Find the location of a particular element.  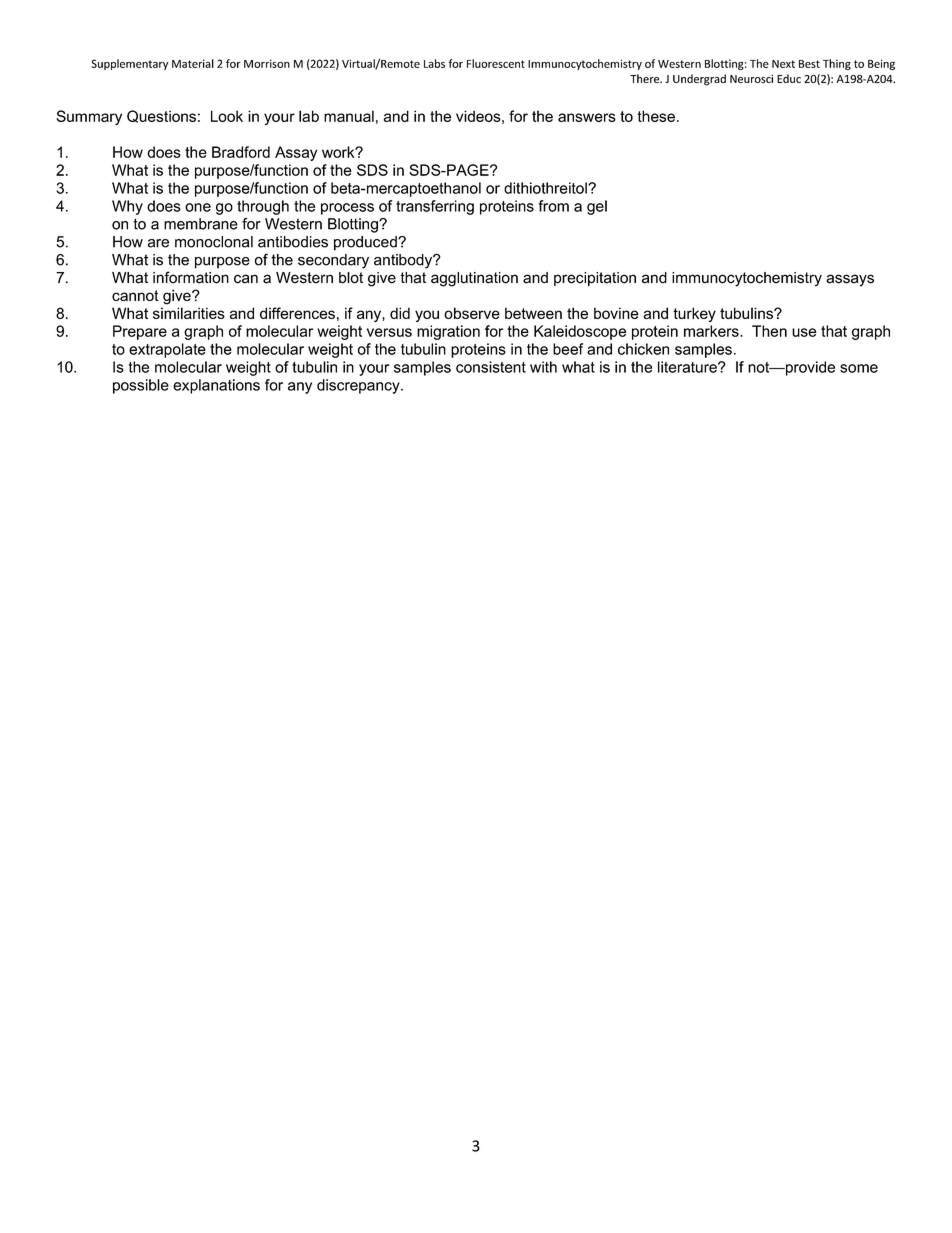

some is located at coordinates (859, 368).
